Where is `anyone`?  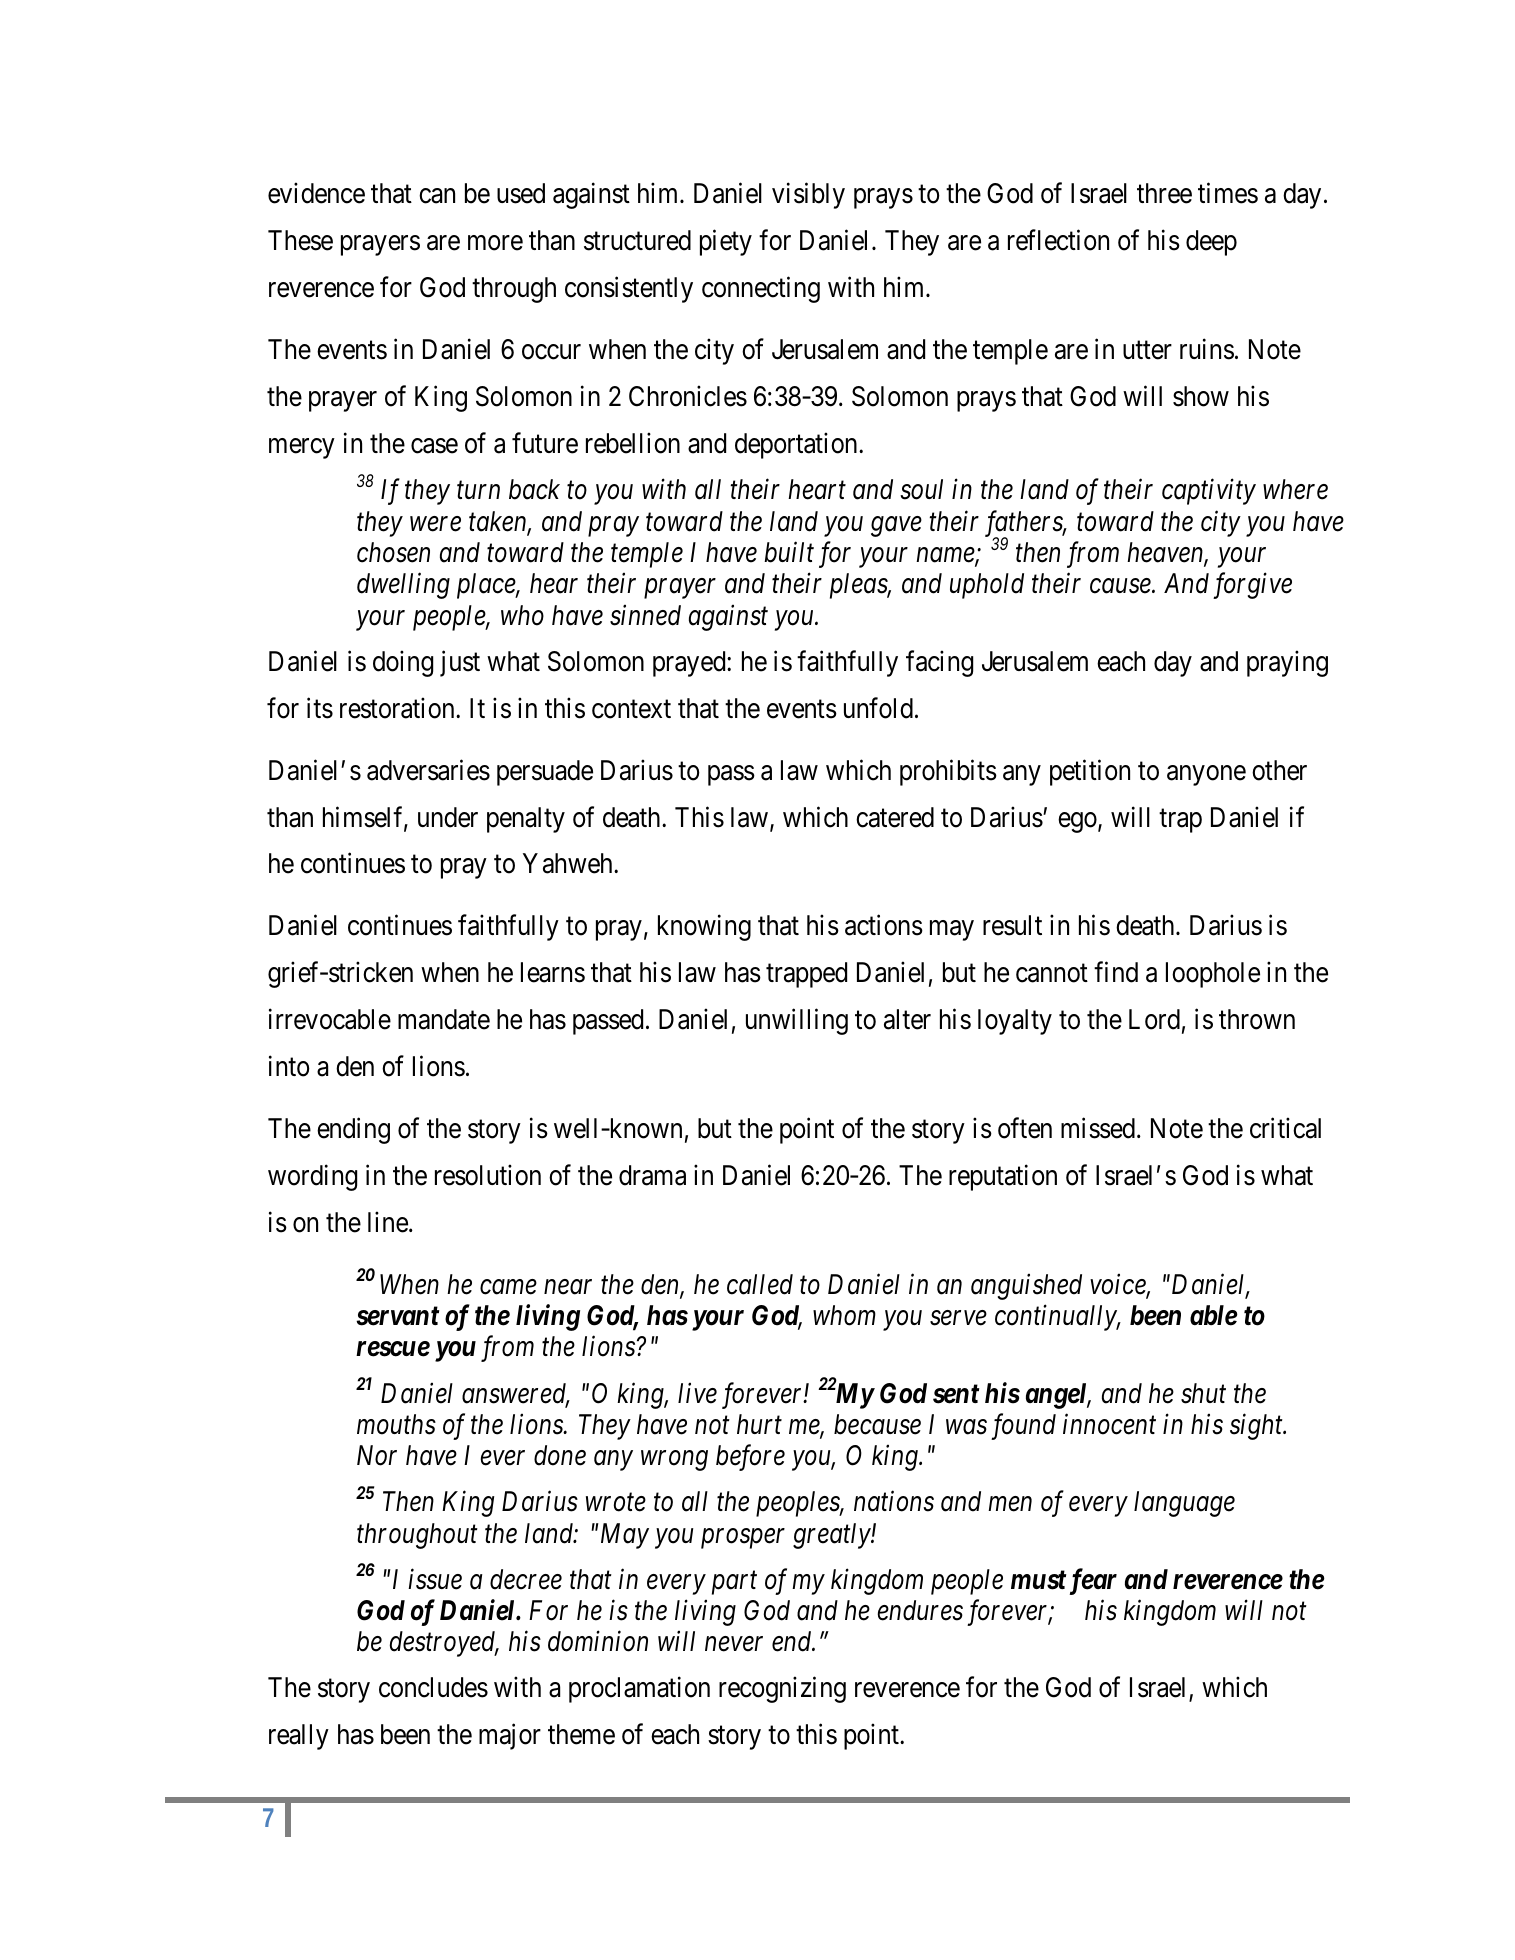 anyone is located at coordinates (1206, 775).
